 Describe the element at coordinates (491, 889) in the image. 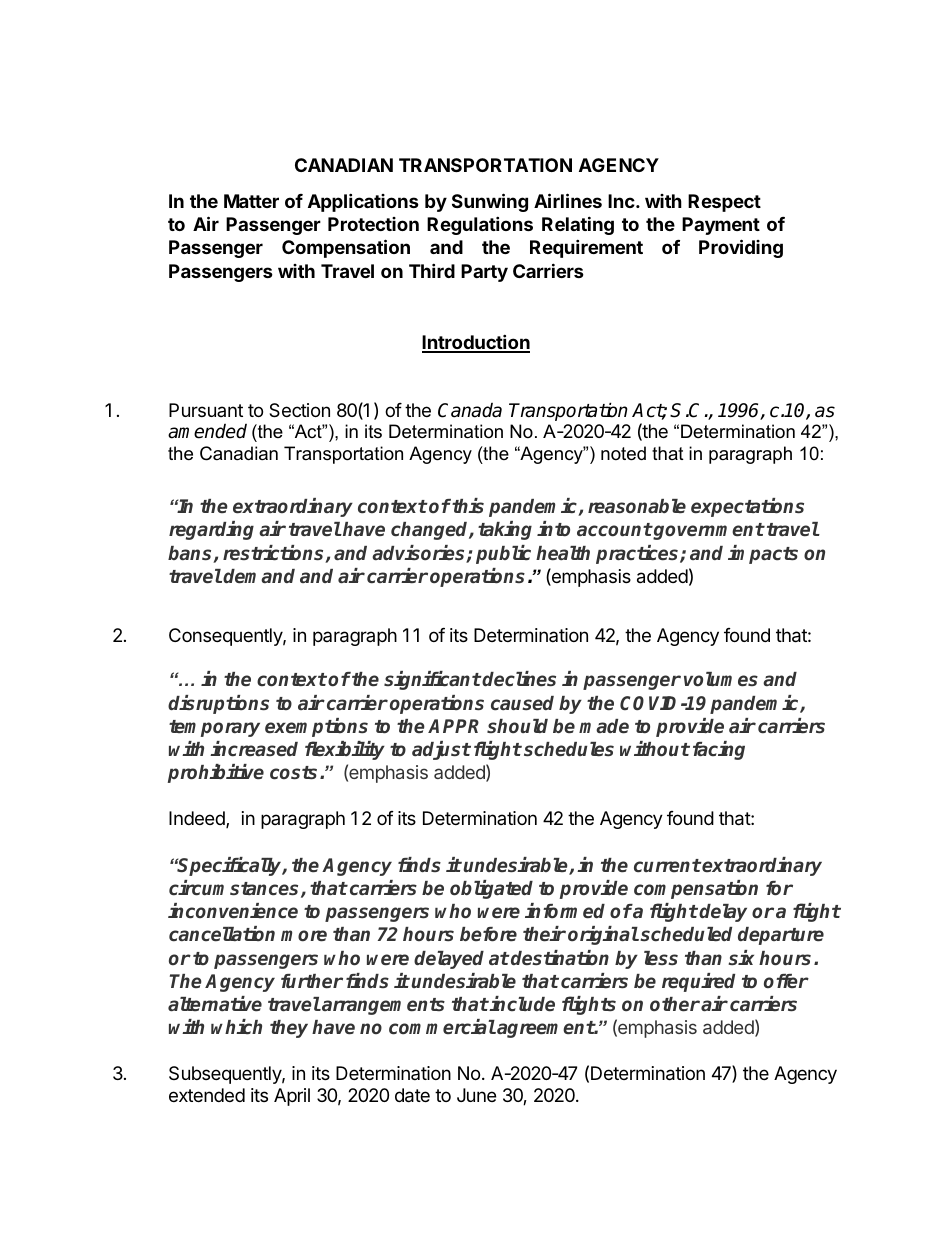

I see `obligated` at that location.
